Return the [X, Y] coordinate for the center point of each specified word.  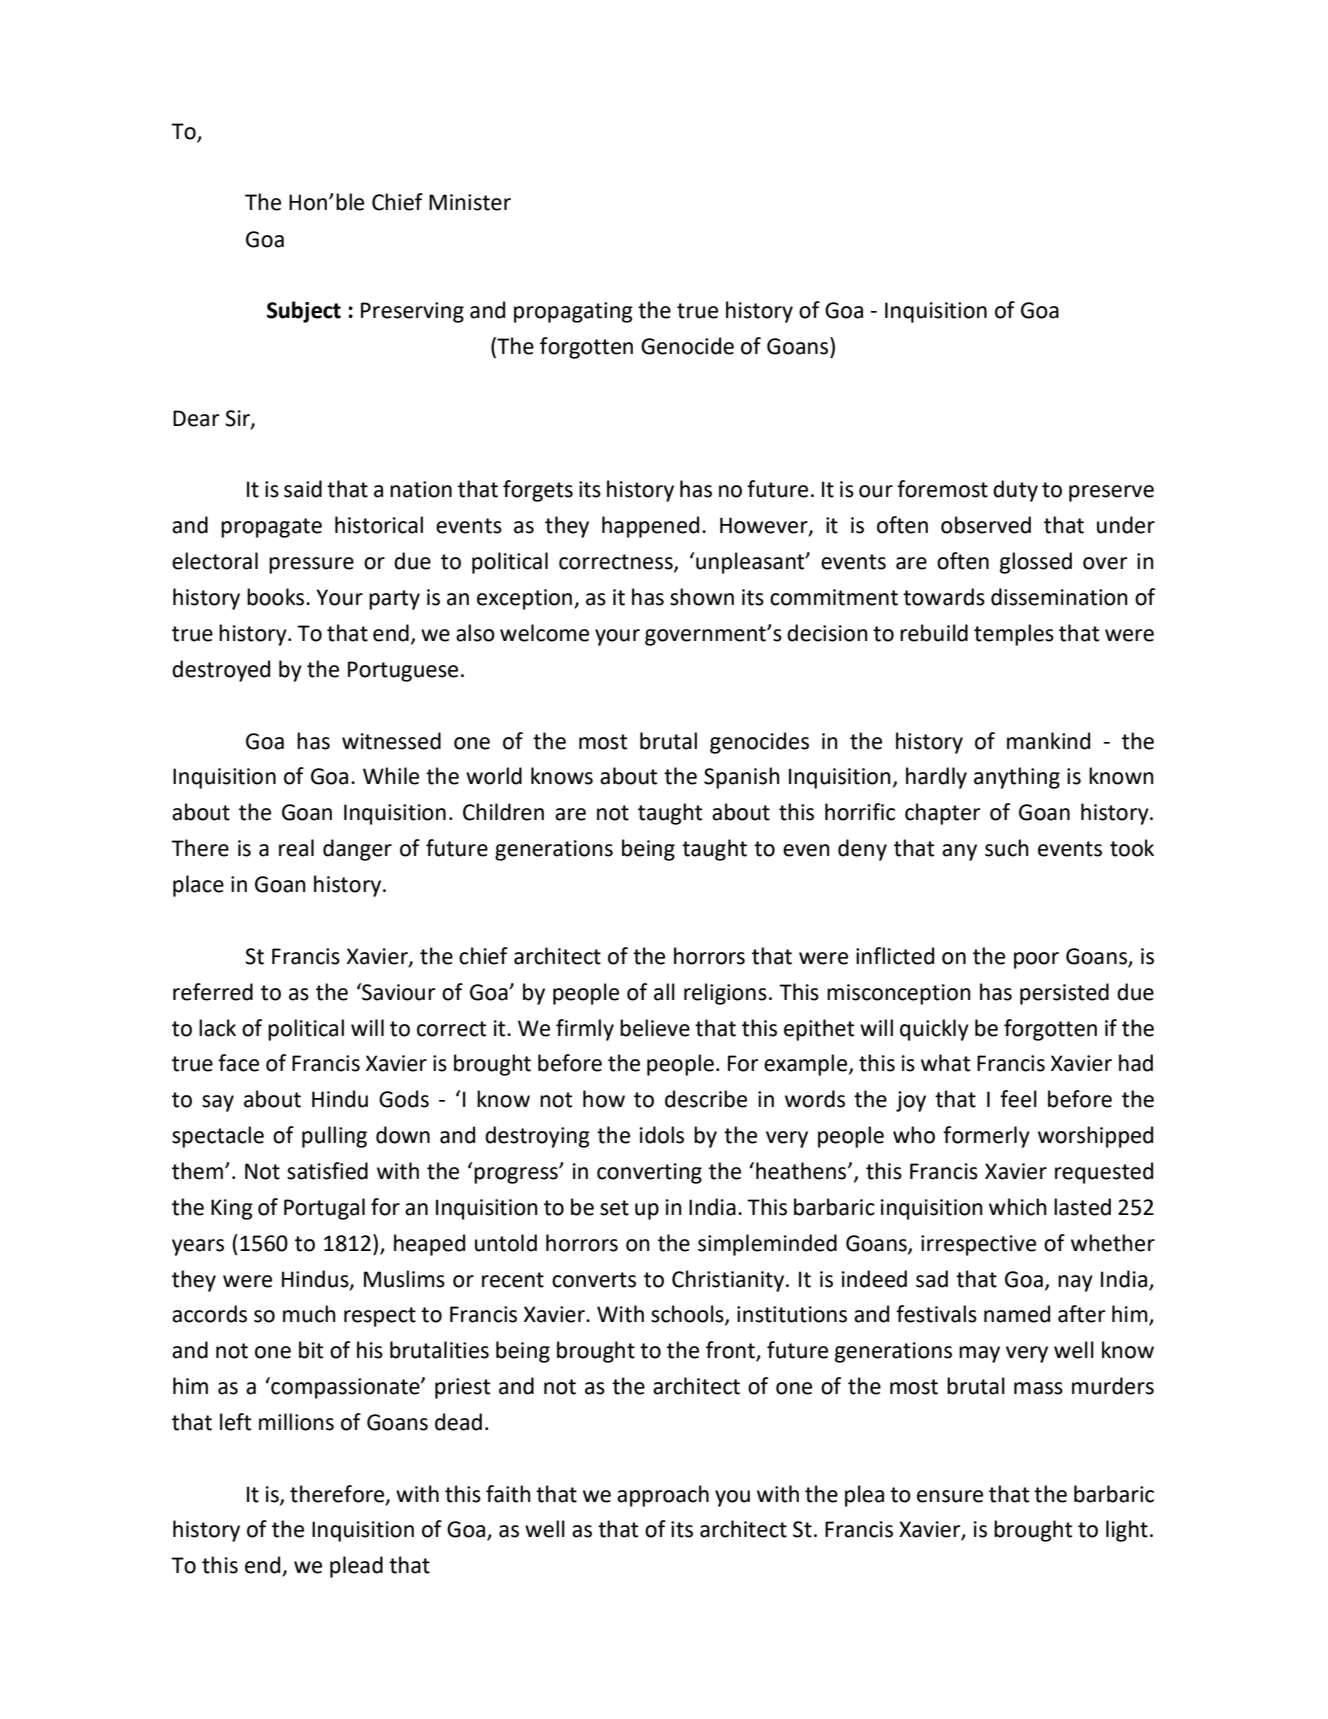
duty [1015, 491]
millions [296, 1422]
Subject [304, 312]
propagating [573, 312]
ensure [950, 1496]
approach [663, 1496]
